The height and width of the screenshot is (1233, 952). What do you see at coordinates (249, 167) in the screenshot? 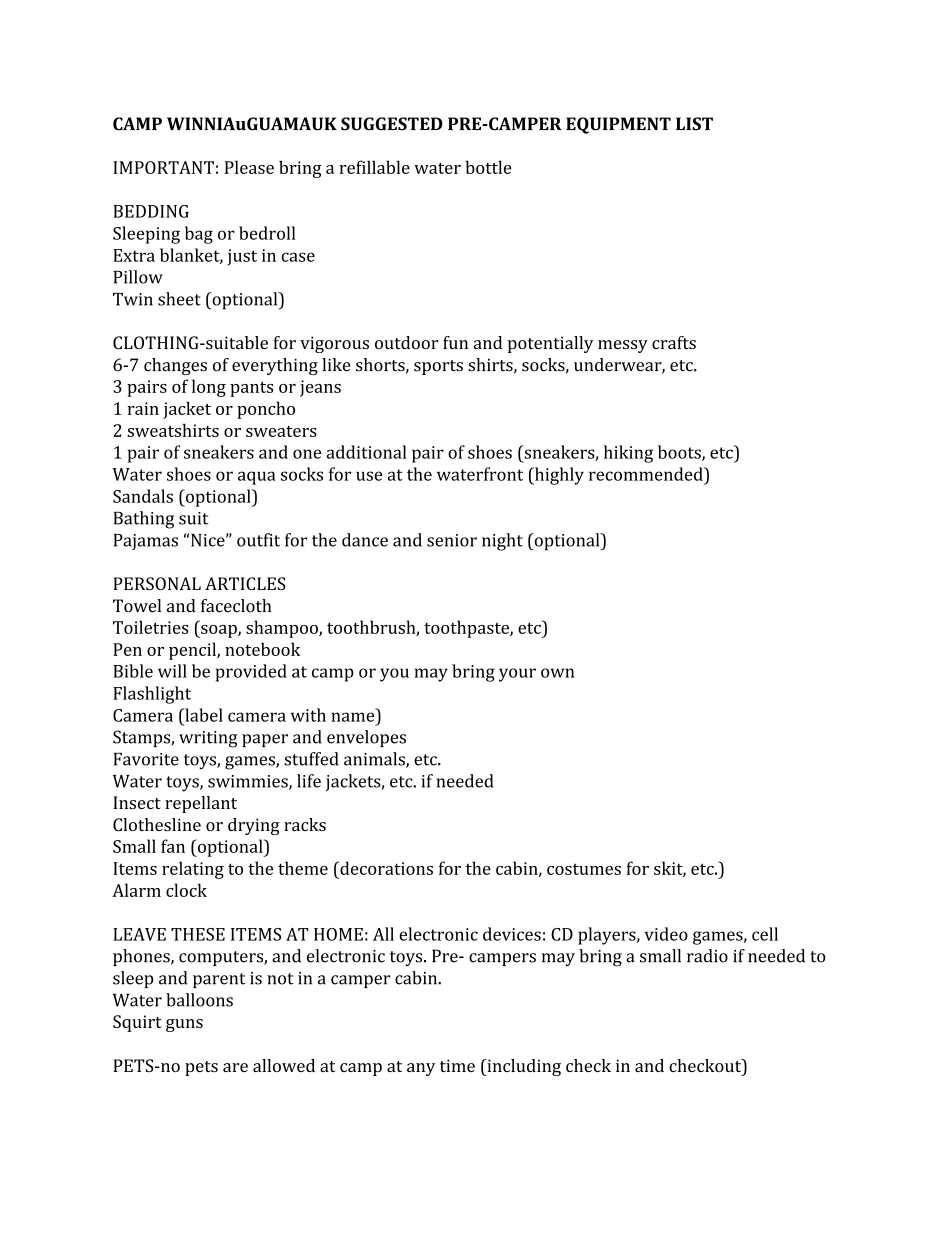
I see `Please` at bounding box center [249, 167].
